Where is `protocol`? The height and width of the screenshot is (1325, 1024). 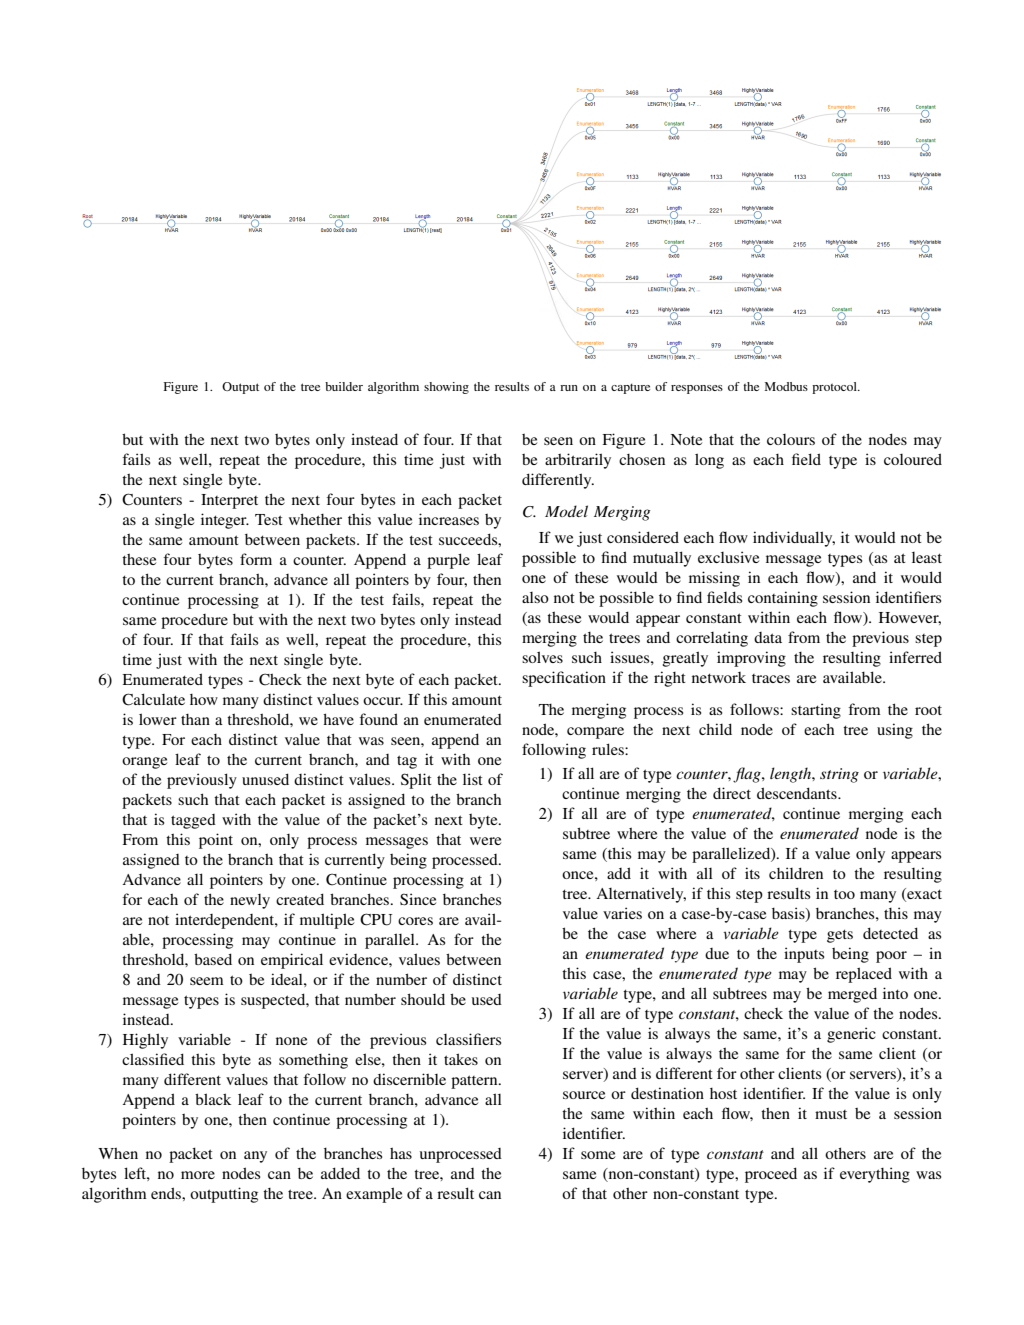
protocol is located at coordinates (835, 388).
